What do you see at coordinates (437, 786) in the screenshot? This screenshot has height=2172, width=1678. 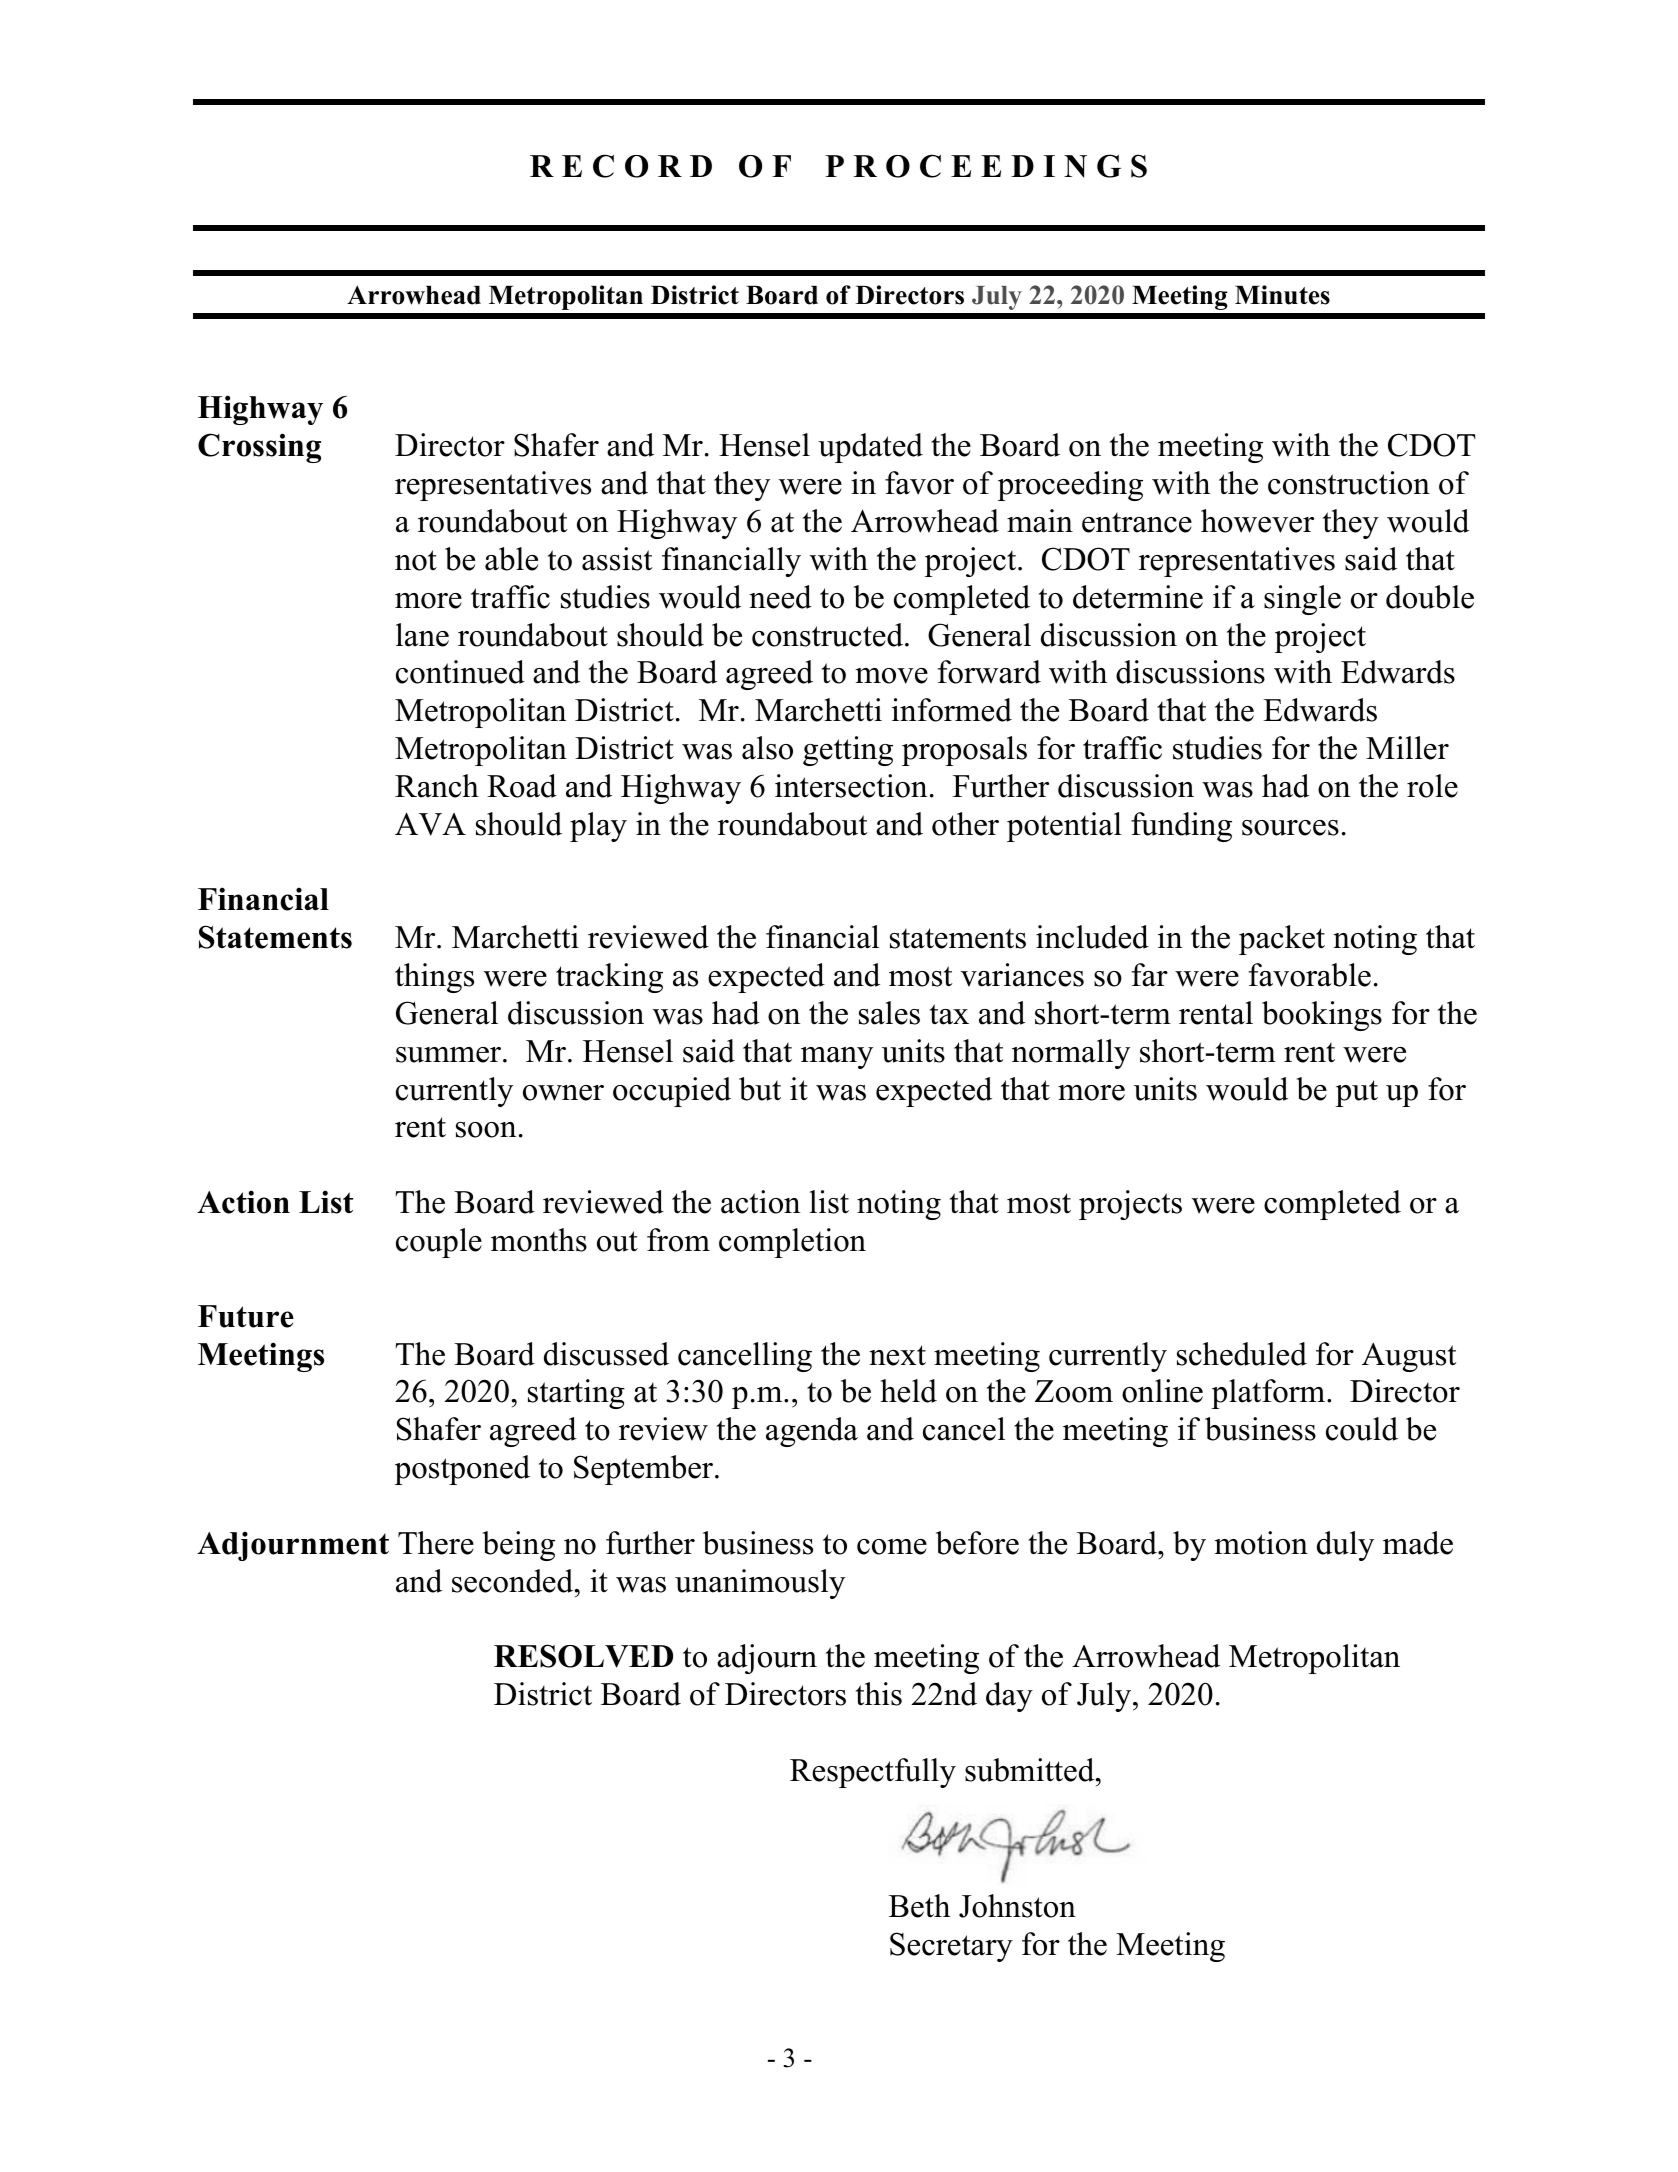 I see `Ranch` at bounding box center [437, 786].
